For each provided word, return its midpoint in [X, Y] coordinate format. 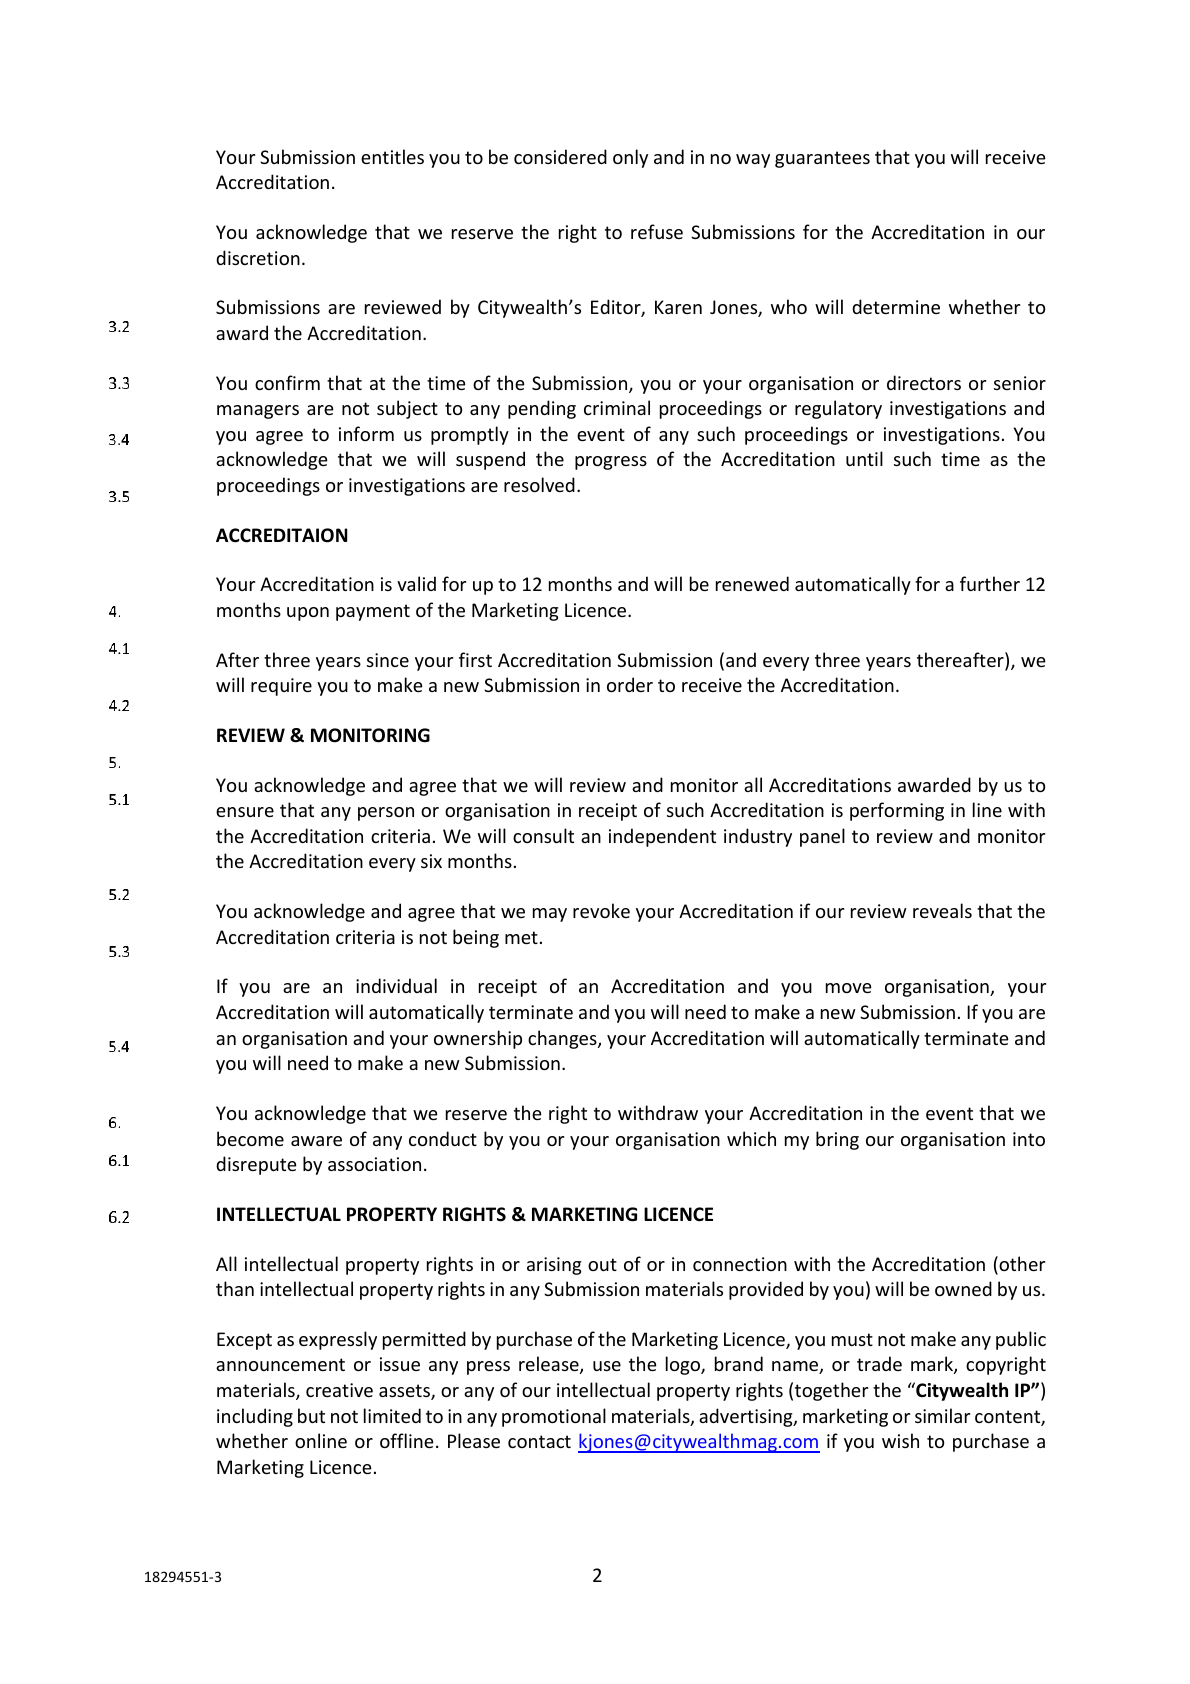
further [990, 583]
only [630, 158]
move [849, 988]
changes [563, 1039]
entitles [392, 156]
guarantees [822, 159]
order [630, 684]
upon [308, 614]
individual [396, 985]
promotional [554, 1417]
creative [339, 1390]
